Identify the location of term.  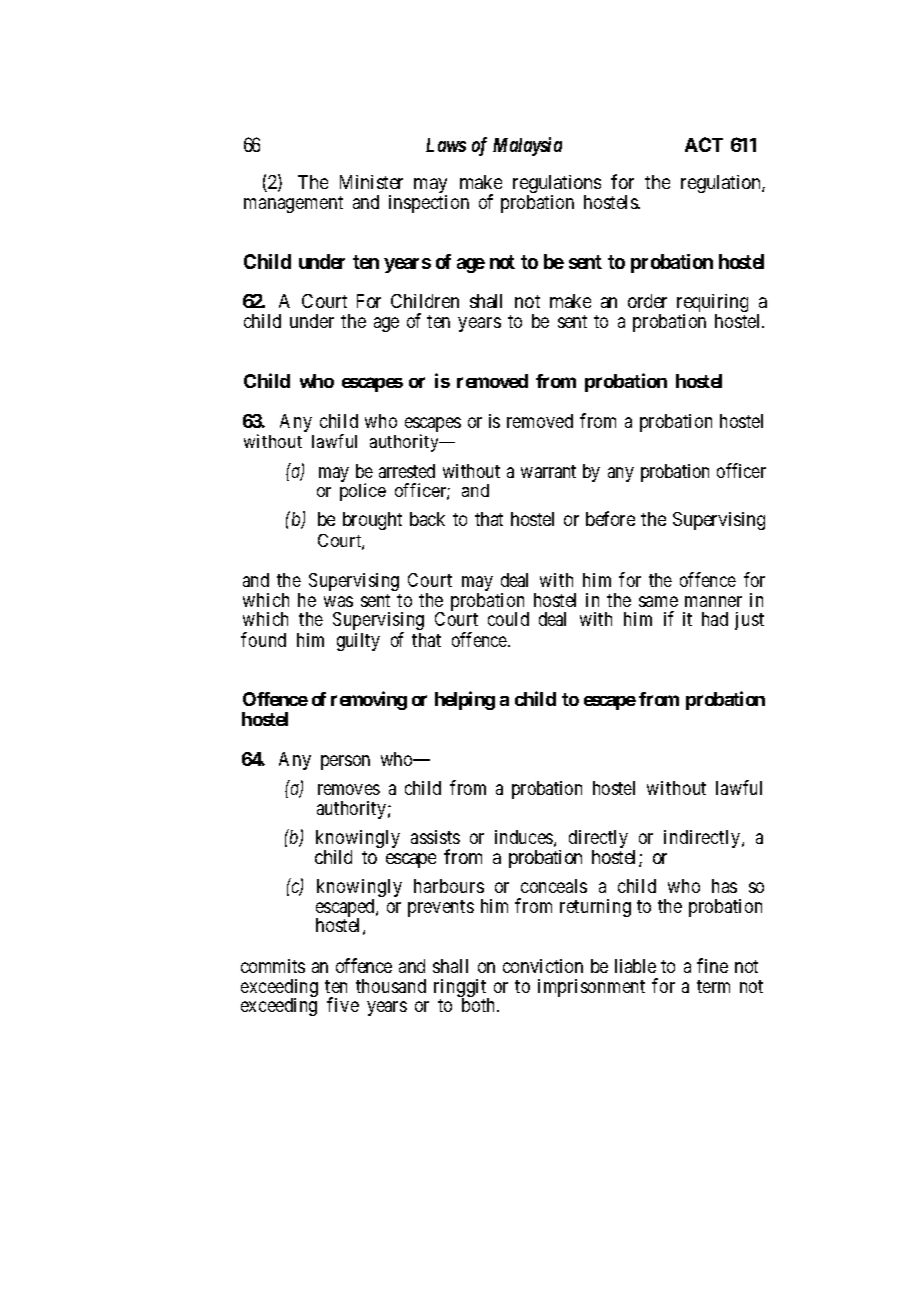
(713, 986).
